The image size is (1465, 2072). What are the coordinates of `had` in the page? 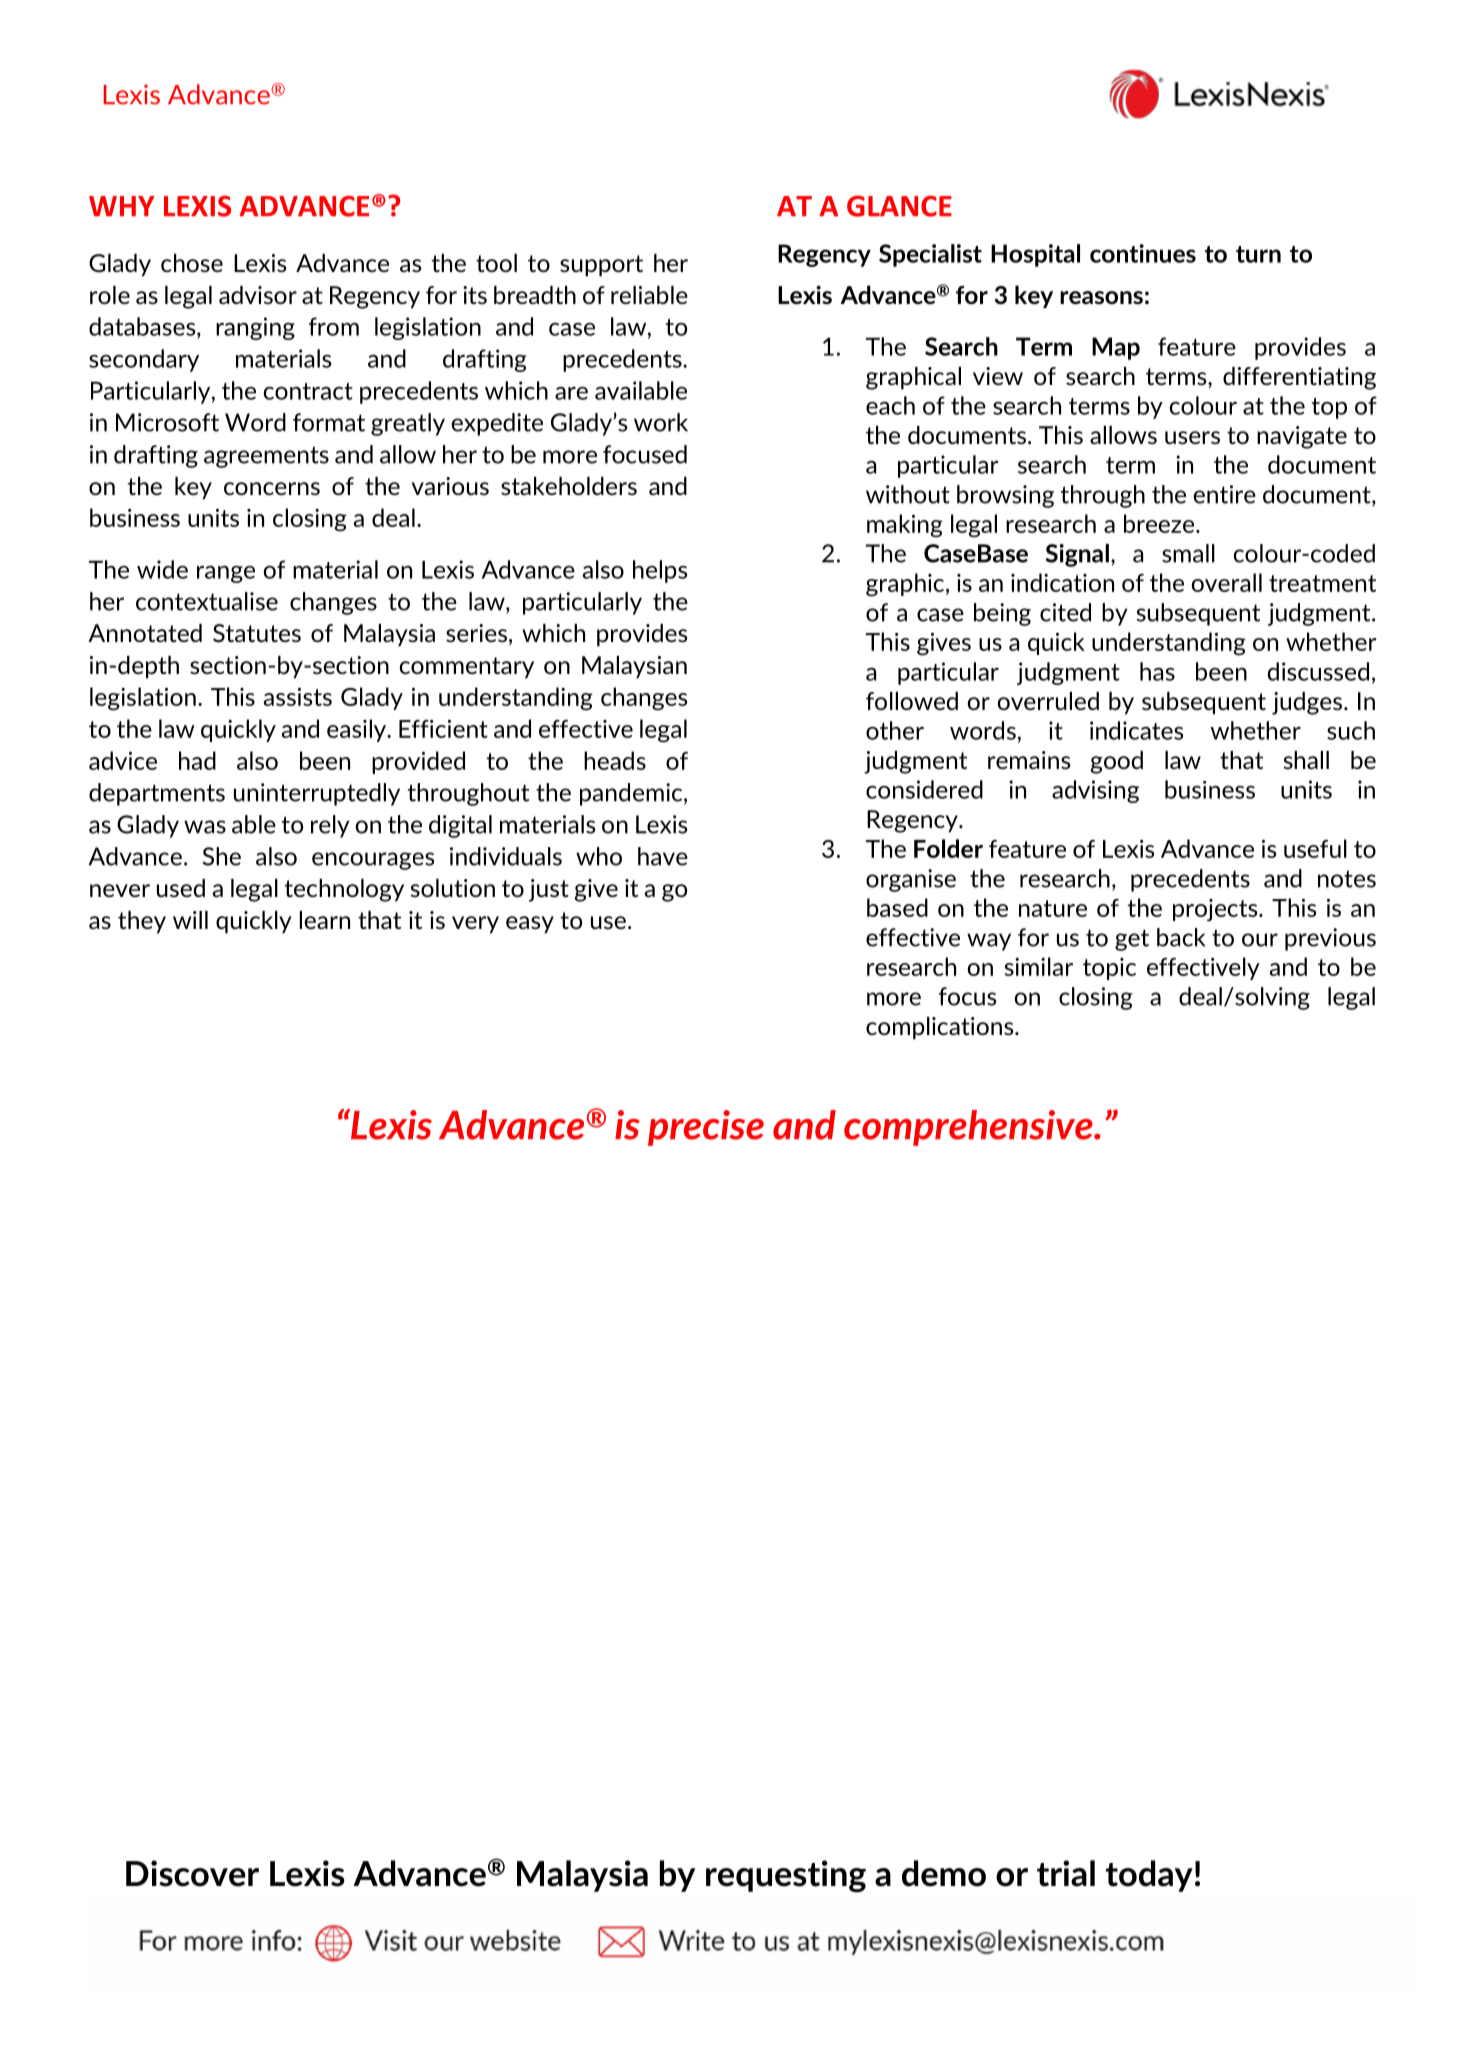 It's located at (197, 760).
